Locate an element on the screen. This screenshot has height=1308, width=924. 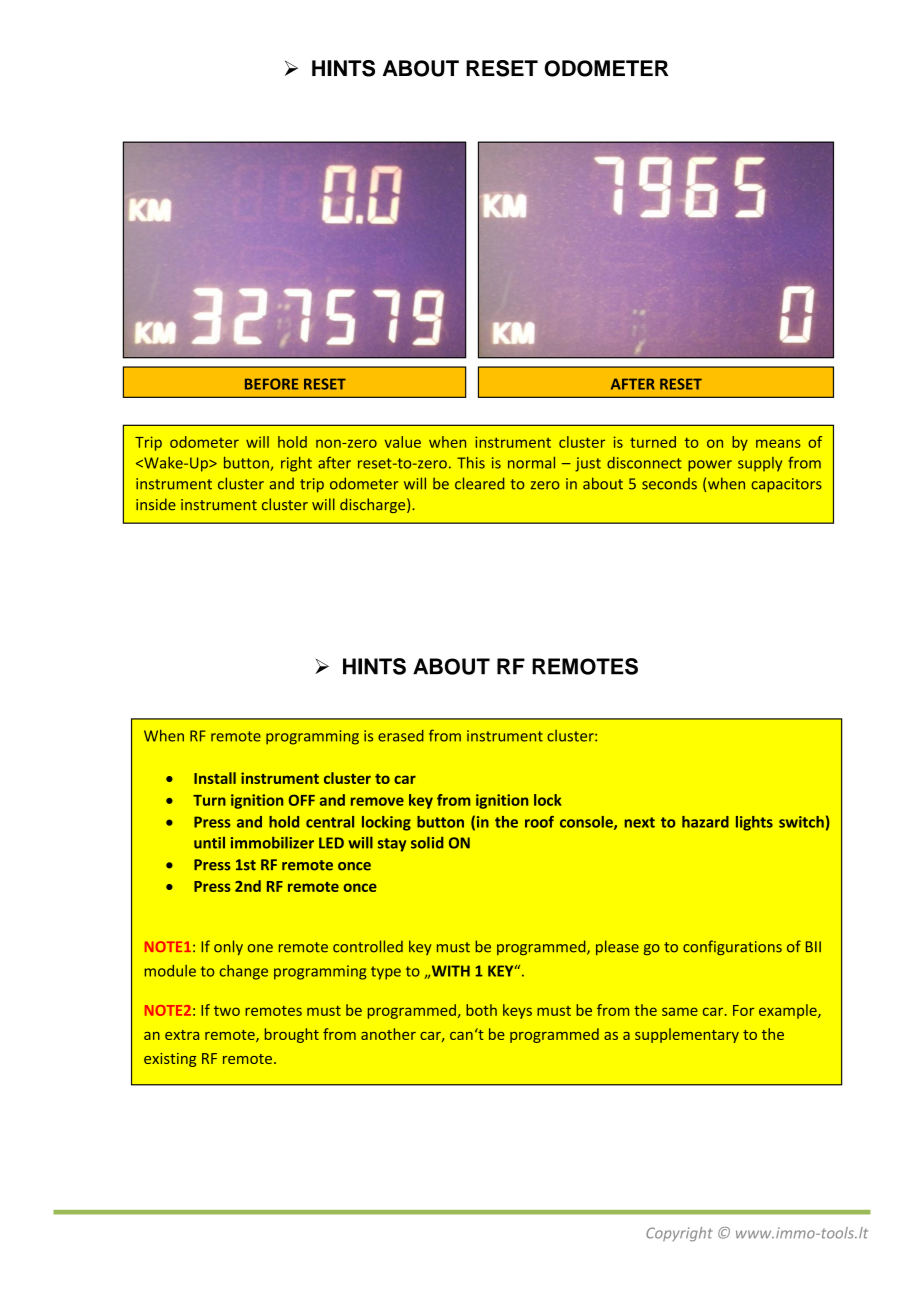
BEFORE is located at coordinates (271, 384).
